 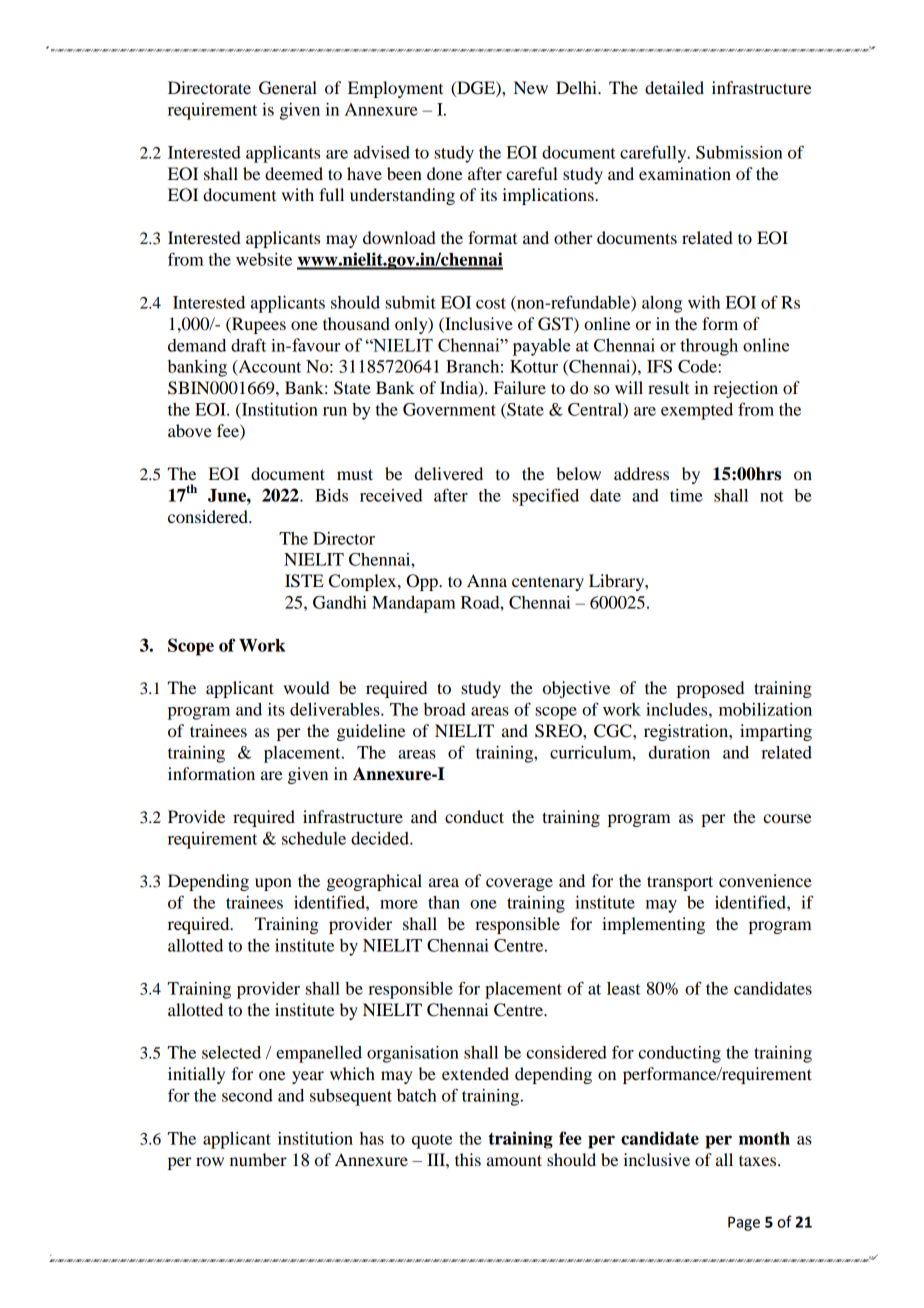 I want to click on Submission, so click(x=739, y=152).
